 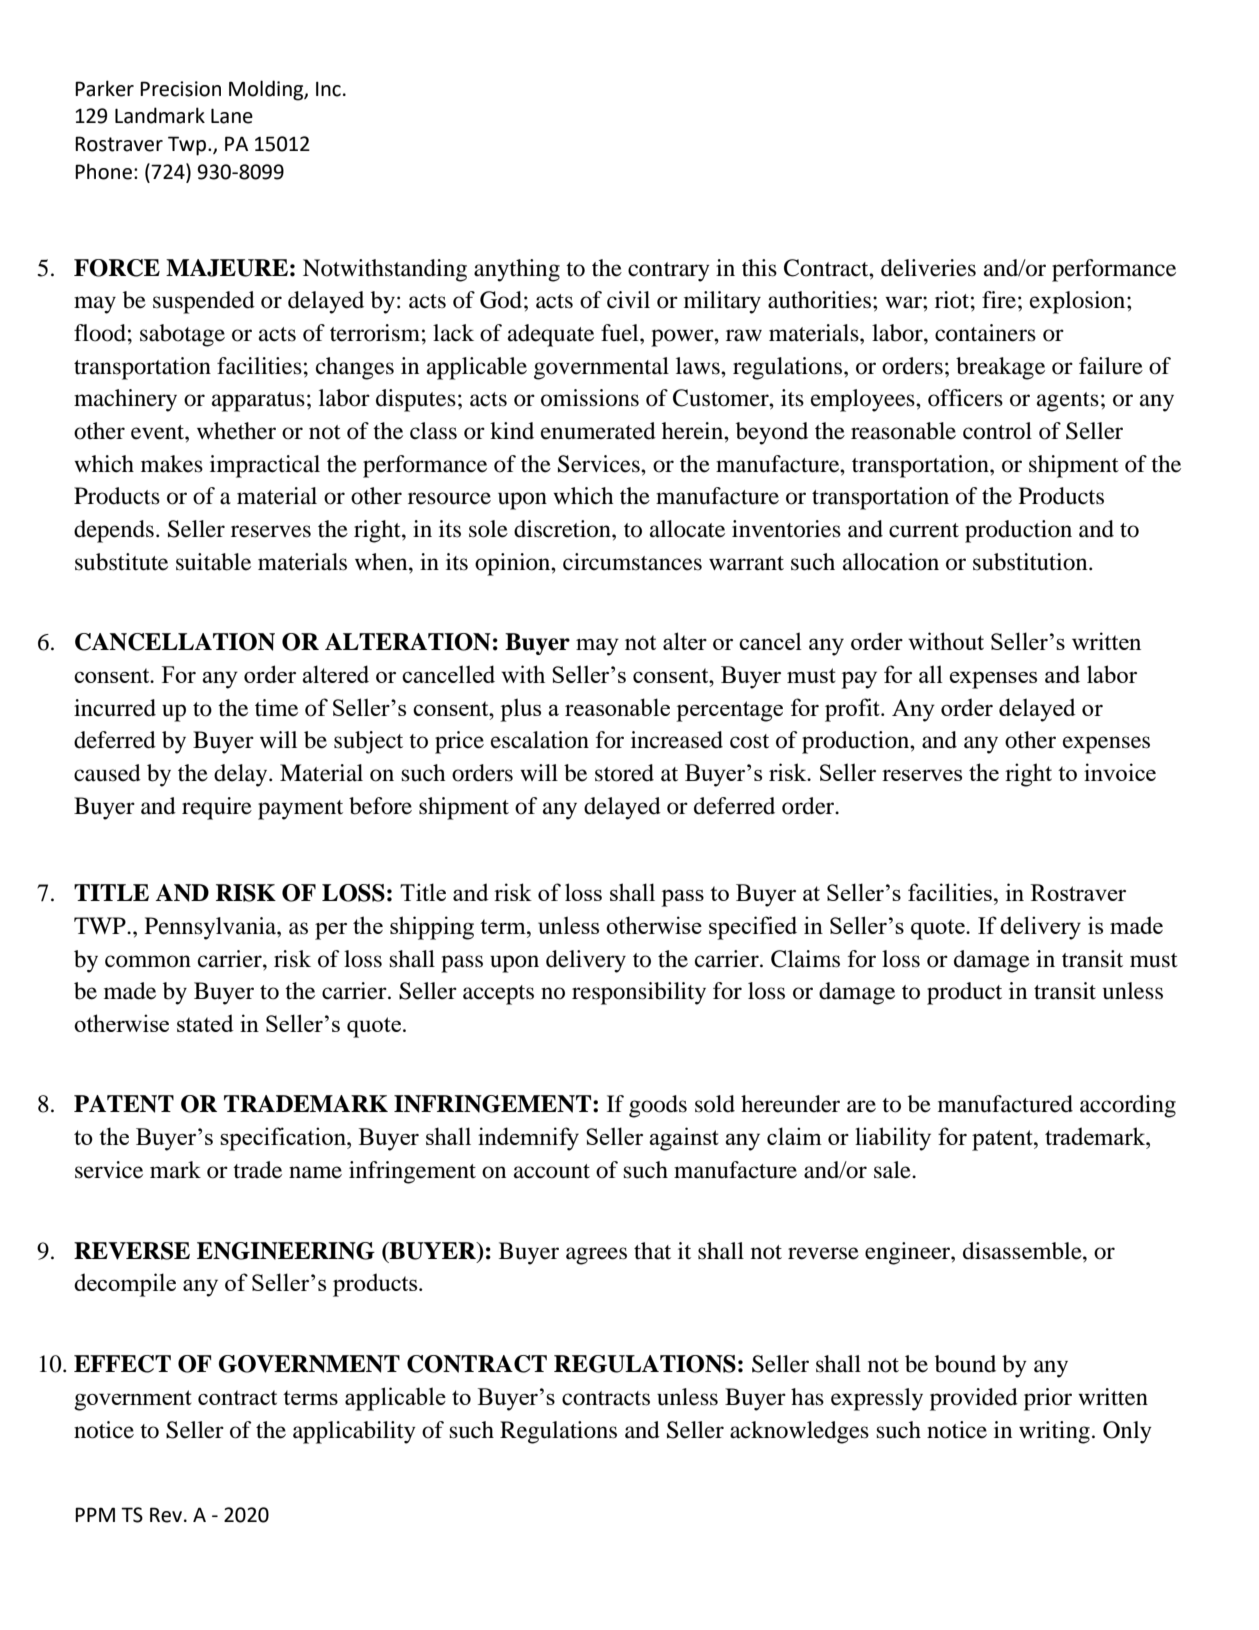 What do you see at coordinates (1023, 1251) in the image?
I see `disassemble` at bounding box center [1023, 1251].
